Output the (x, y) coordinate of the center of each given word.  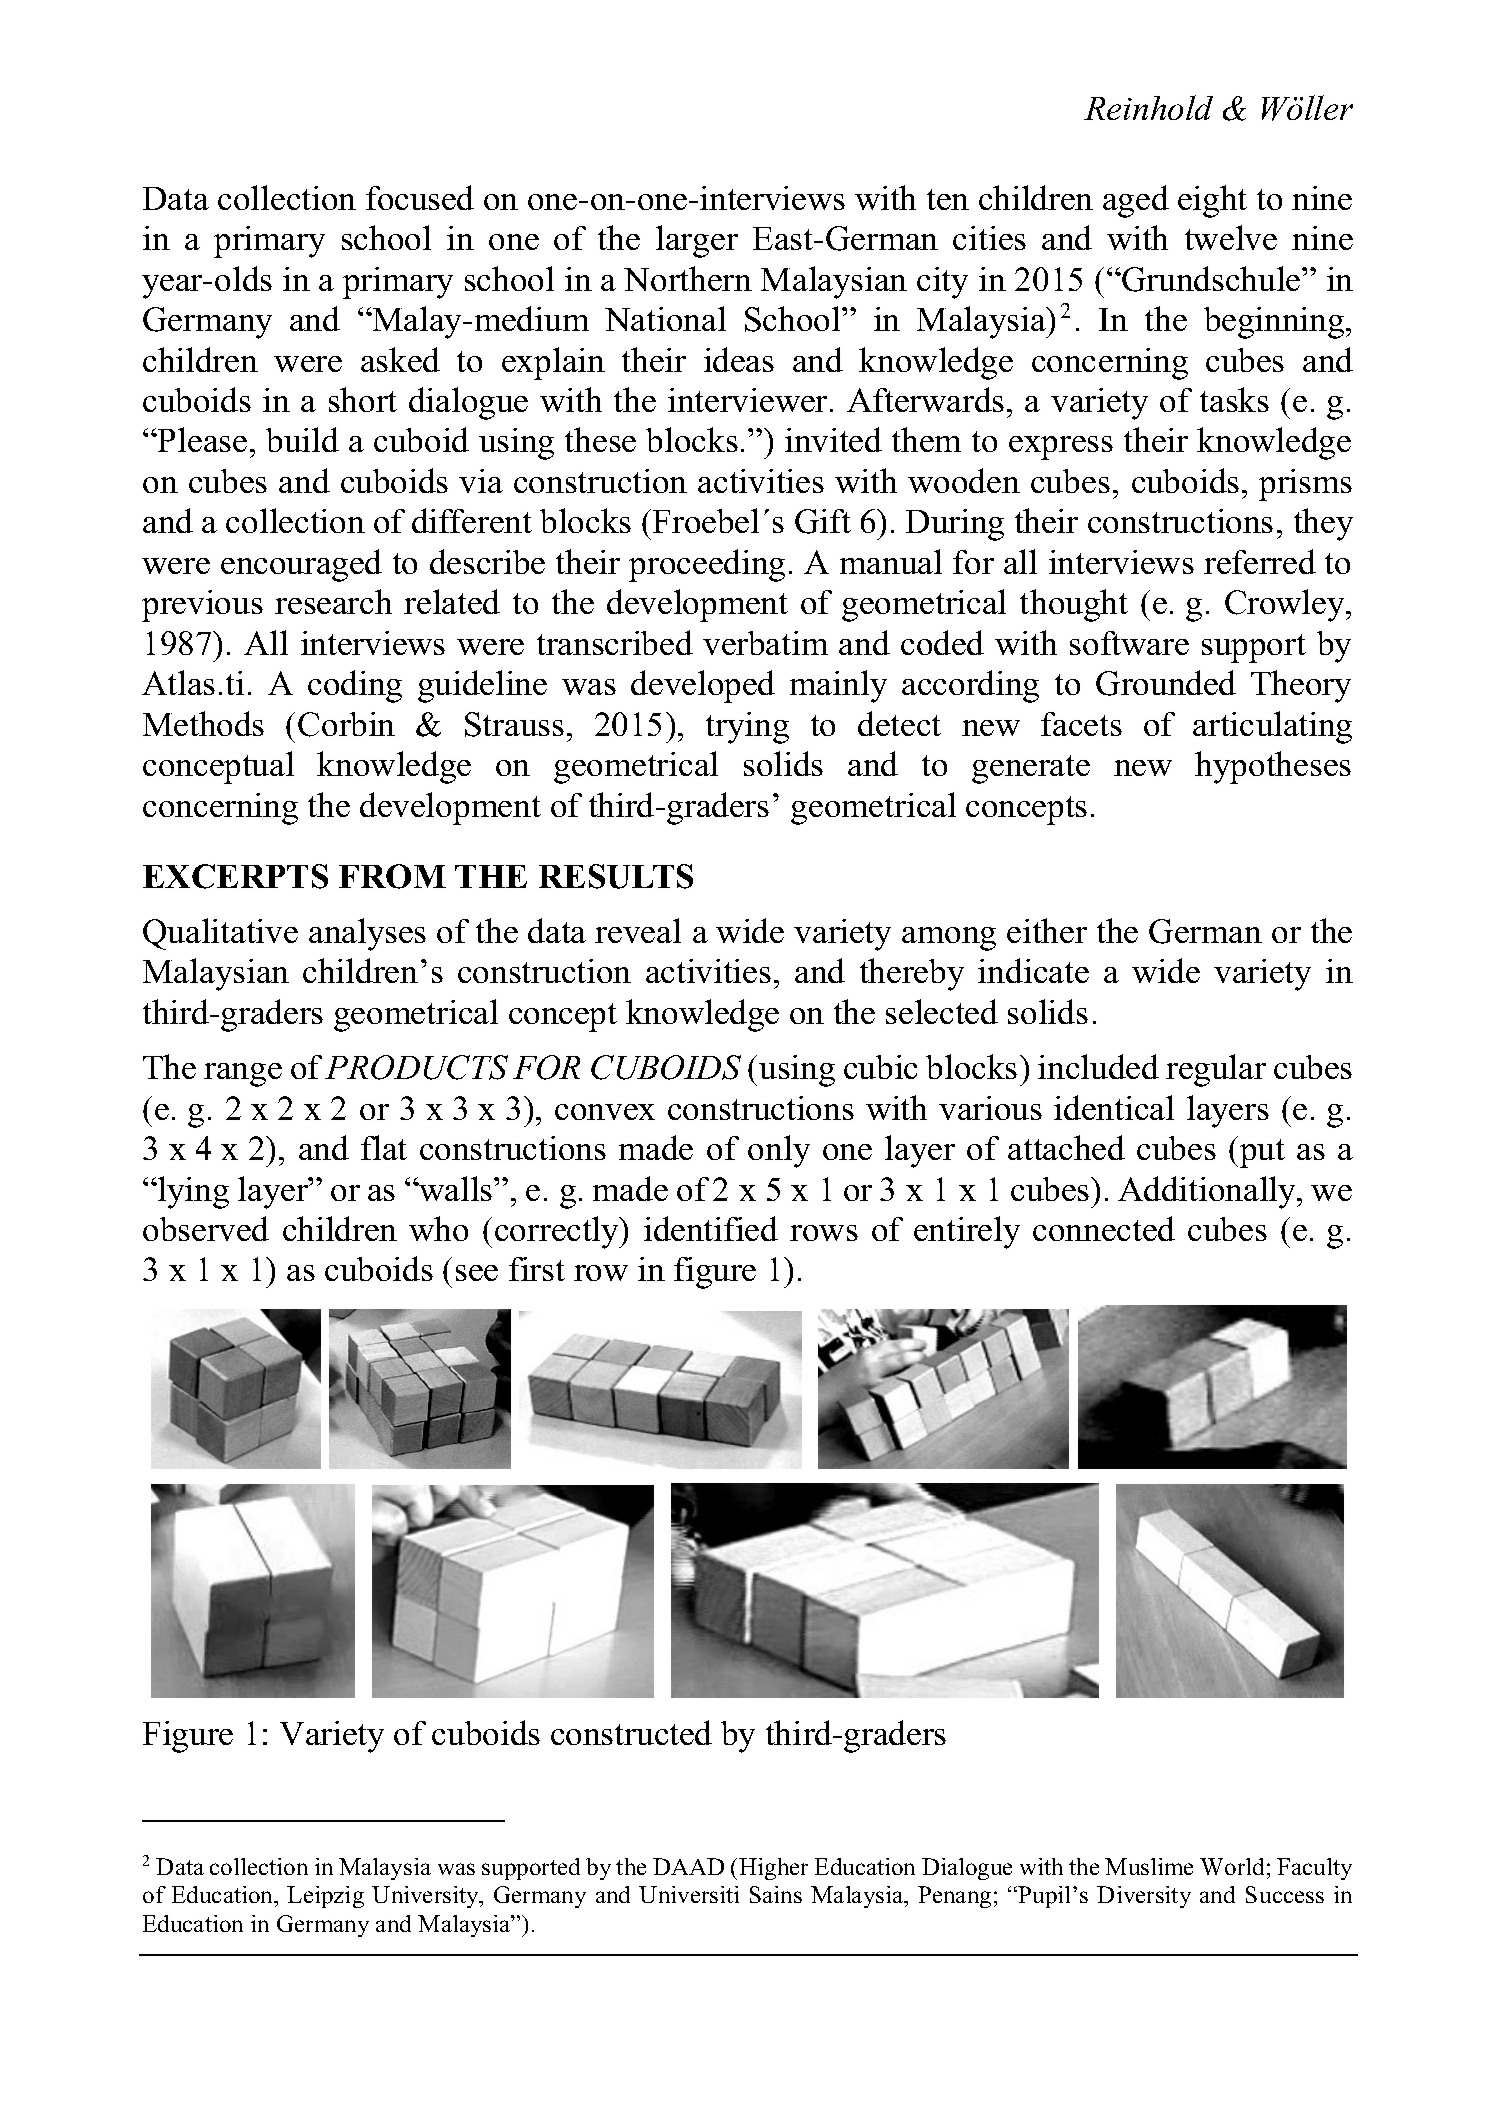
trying (747, 728)
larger (697, 241)
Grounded (1166, 683)
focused (420, 197)
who (438, 1228)
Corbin (346, 724)
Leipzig (325, 1897)
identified (711, 1228)
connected (1104, 1228)
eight (1212, 201)
